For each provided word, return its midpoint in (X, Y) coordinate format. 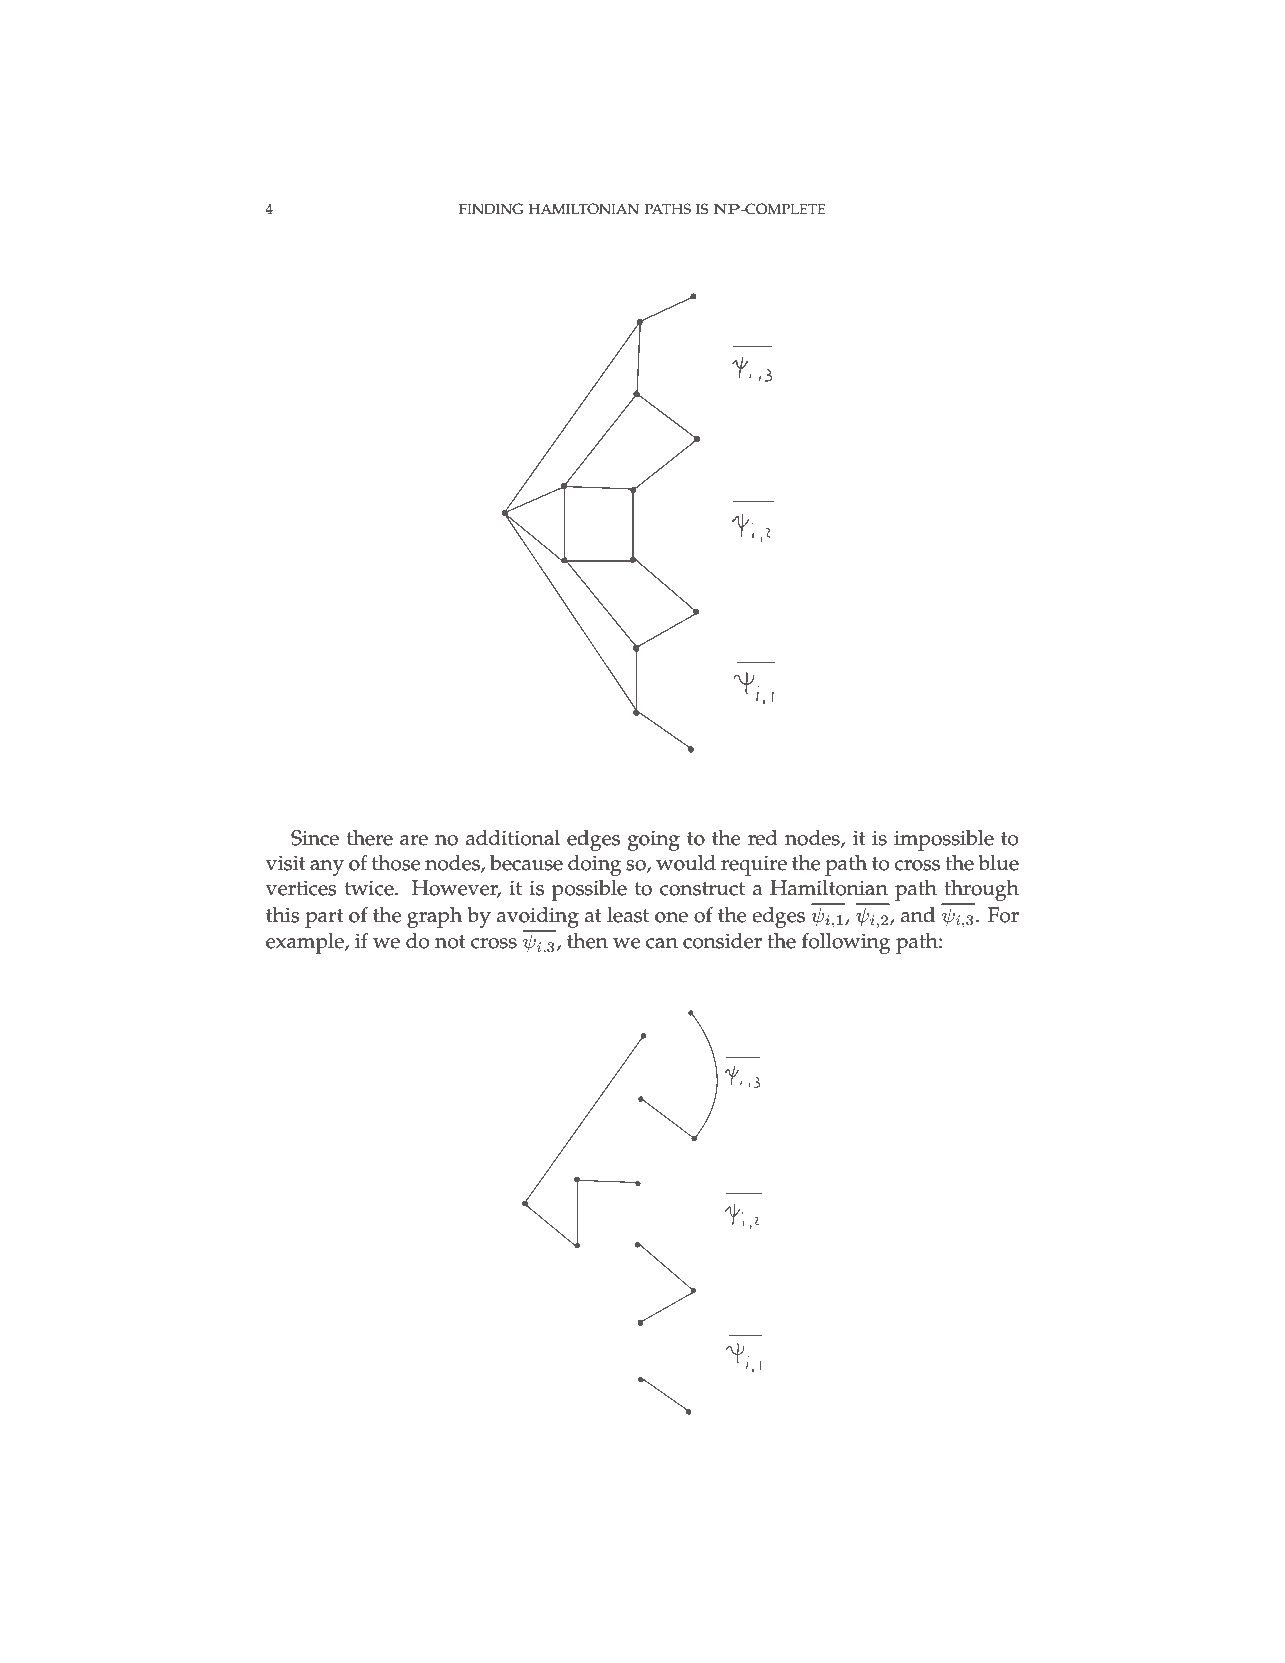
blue (998, 863)
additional (513, 838)
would (686, 863)
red (763, 838)
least (628, 915)
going (654, 840)
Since (315, 838)
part (324, 918)
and (918, 915)
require (754, 865)
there (370, 838)
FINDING (491, 209)
